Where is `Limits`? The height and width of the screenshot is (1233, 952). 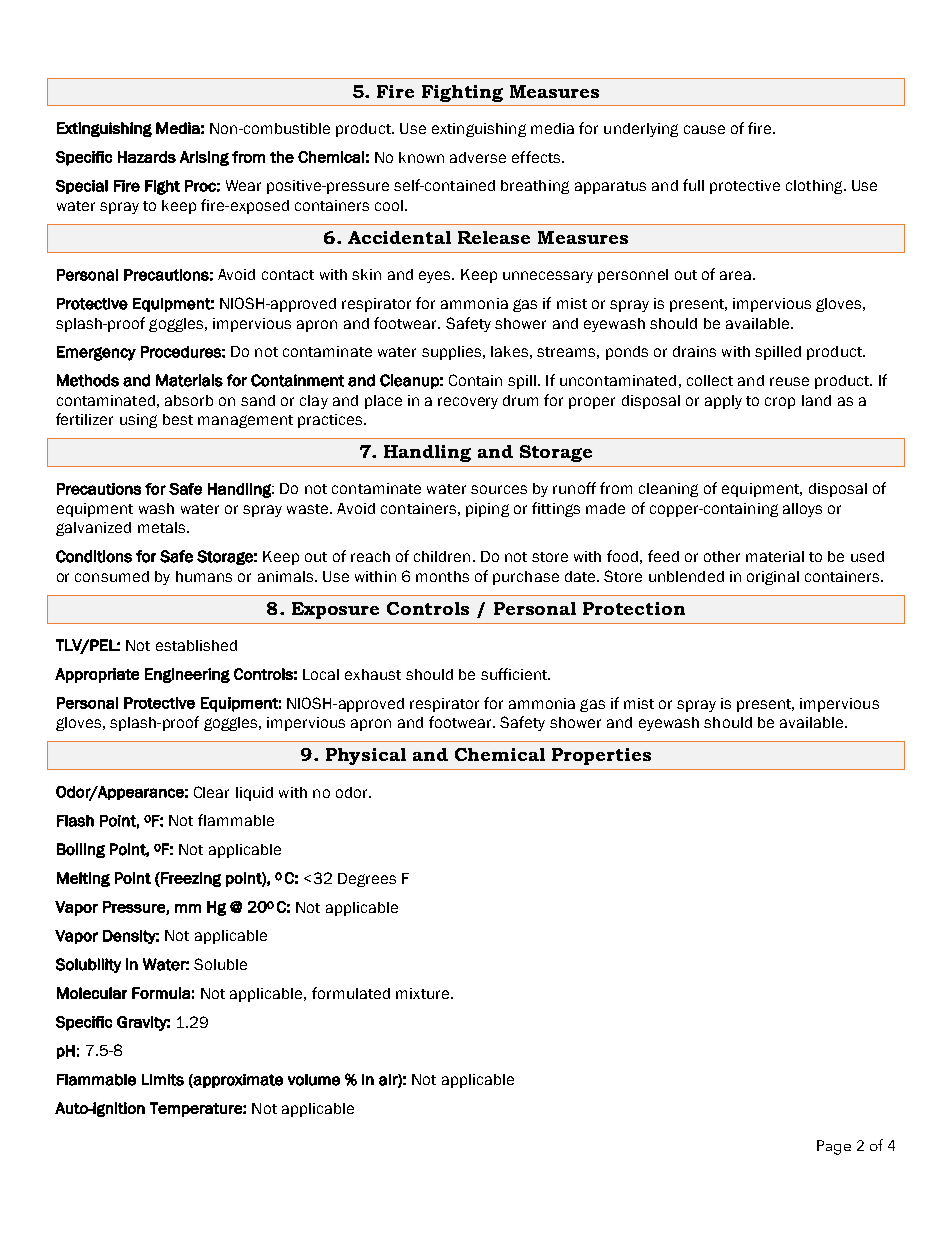 Limits is located at coordinates (163, 1080).
